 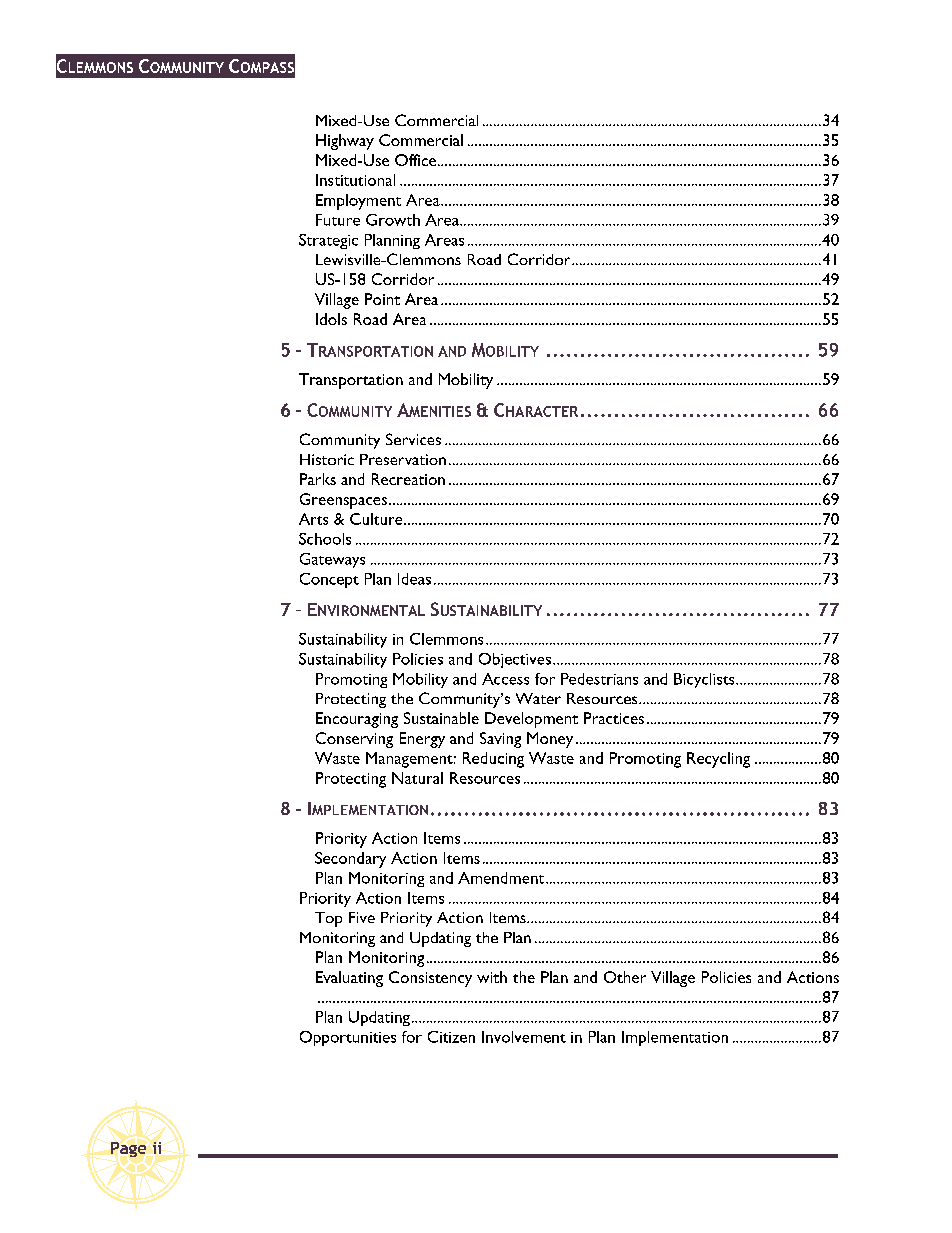 What do you see at coordinates (358, 202) in the image?
I see `Employment` at bounding box center [358, 202].
